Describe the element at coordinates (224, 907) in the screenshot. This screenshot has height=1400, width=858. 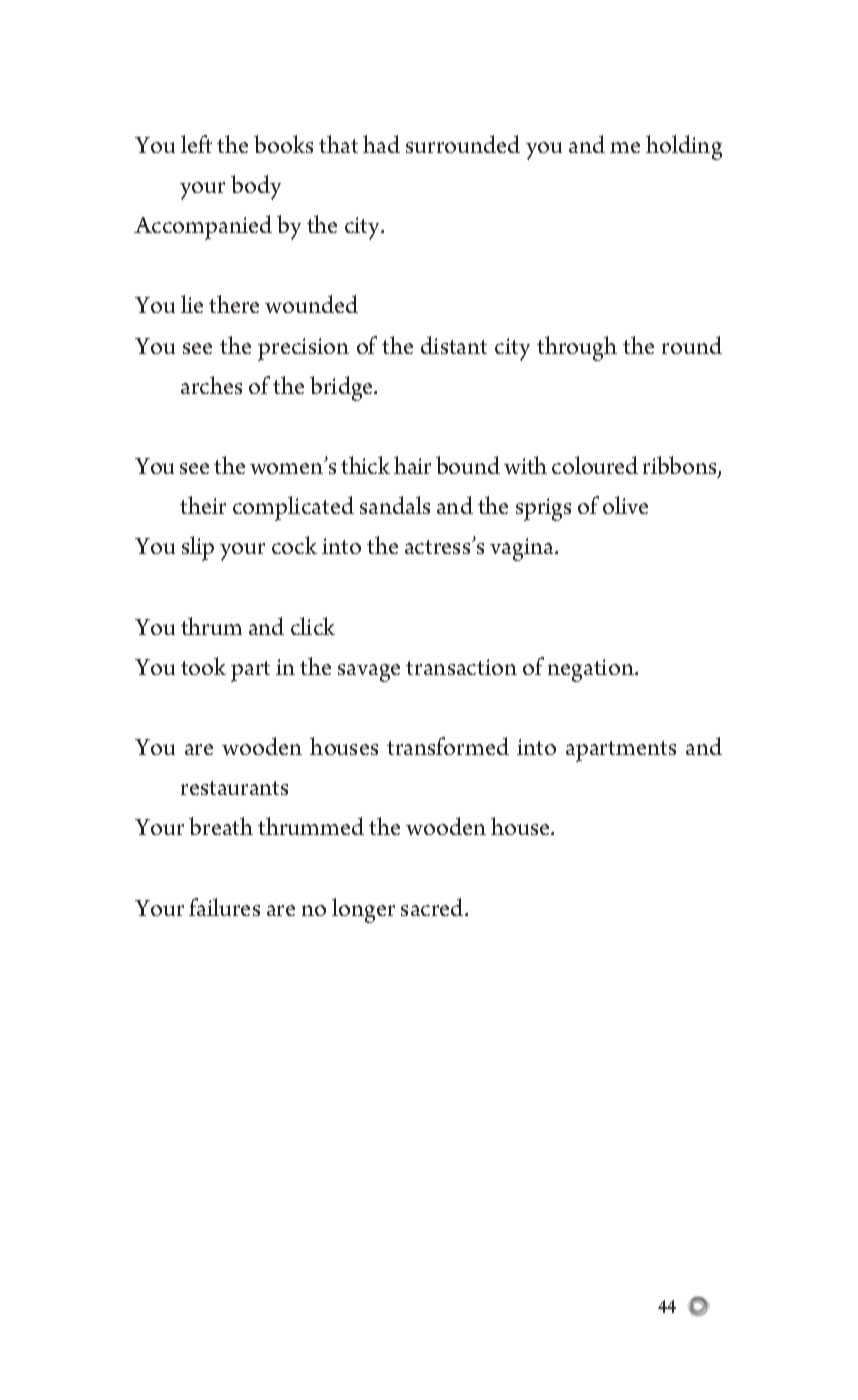
I see `failures` at that location.
